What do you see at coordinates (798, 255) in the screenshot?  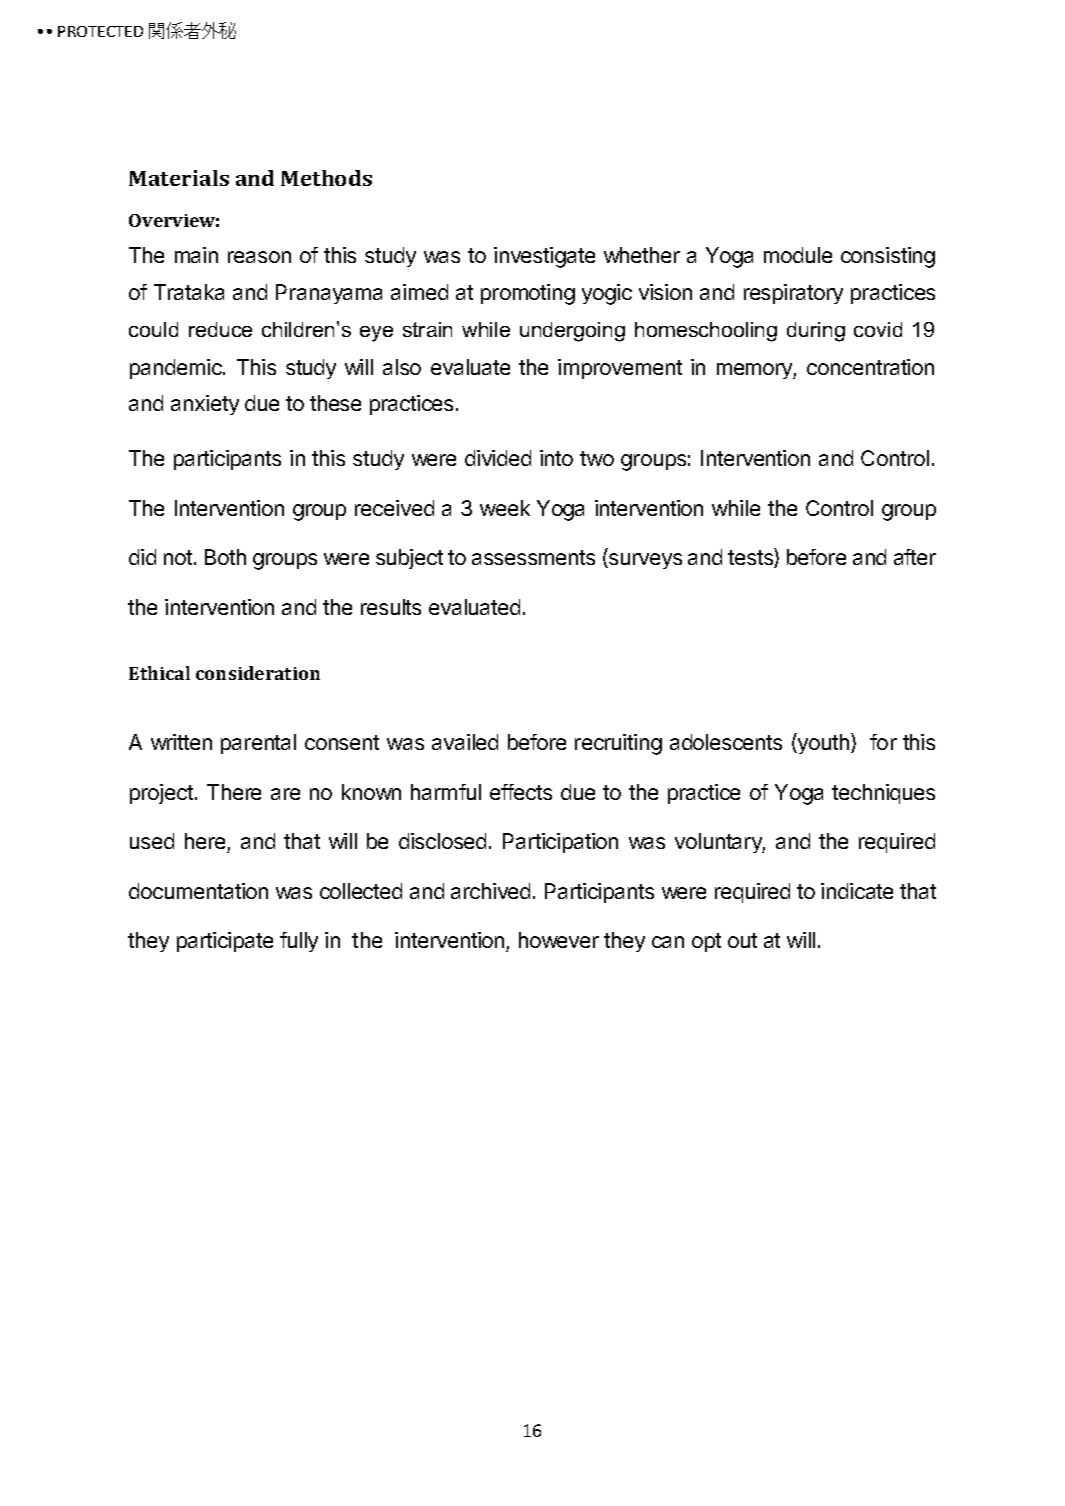 I see `module` at bounding box center [798, 255].
